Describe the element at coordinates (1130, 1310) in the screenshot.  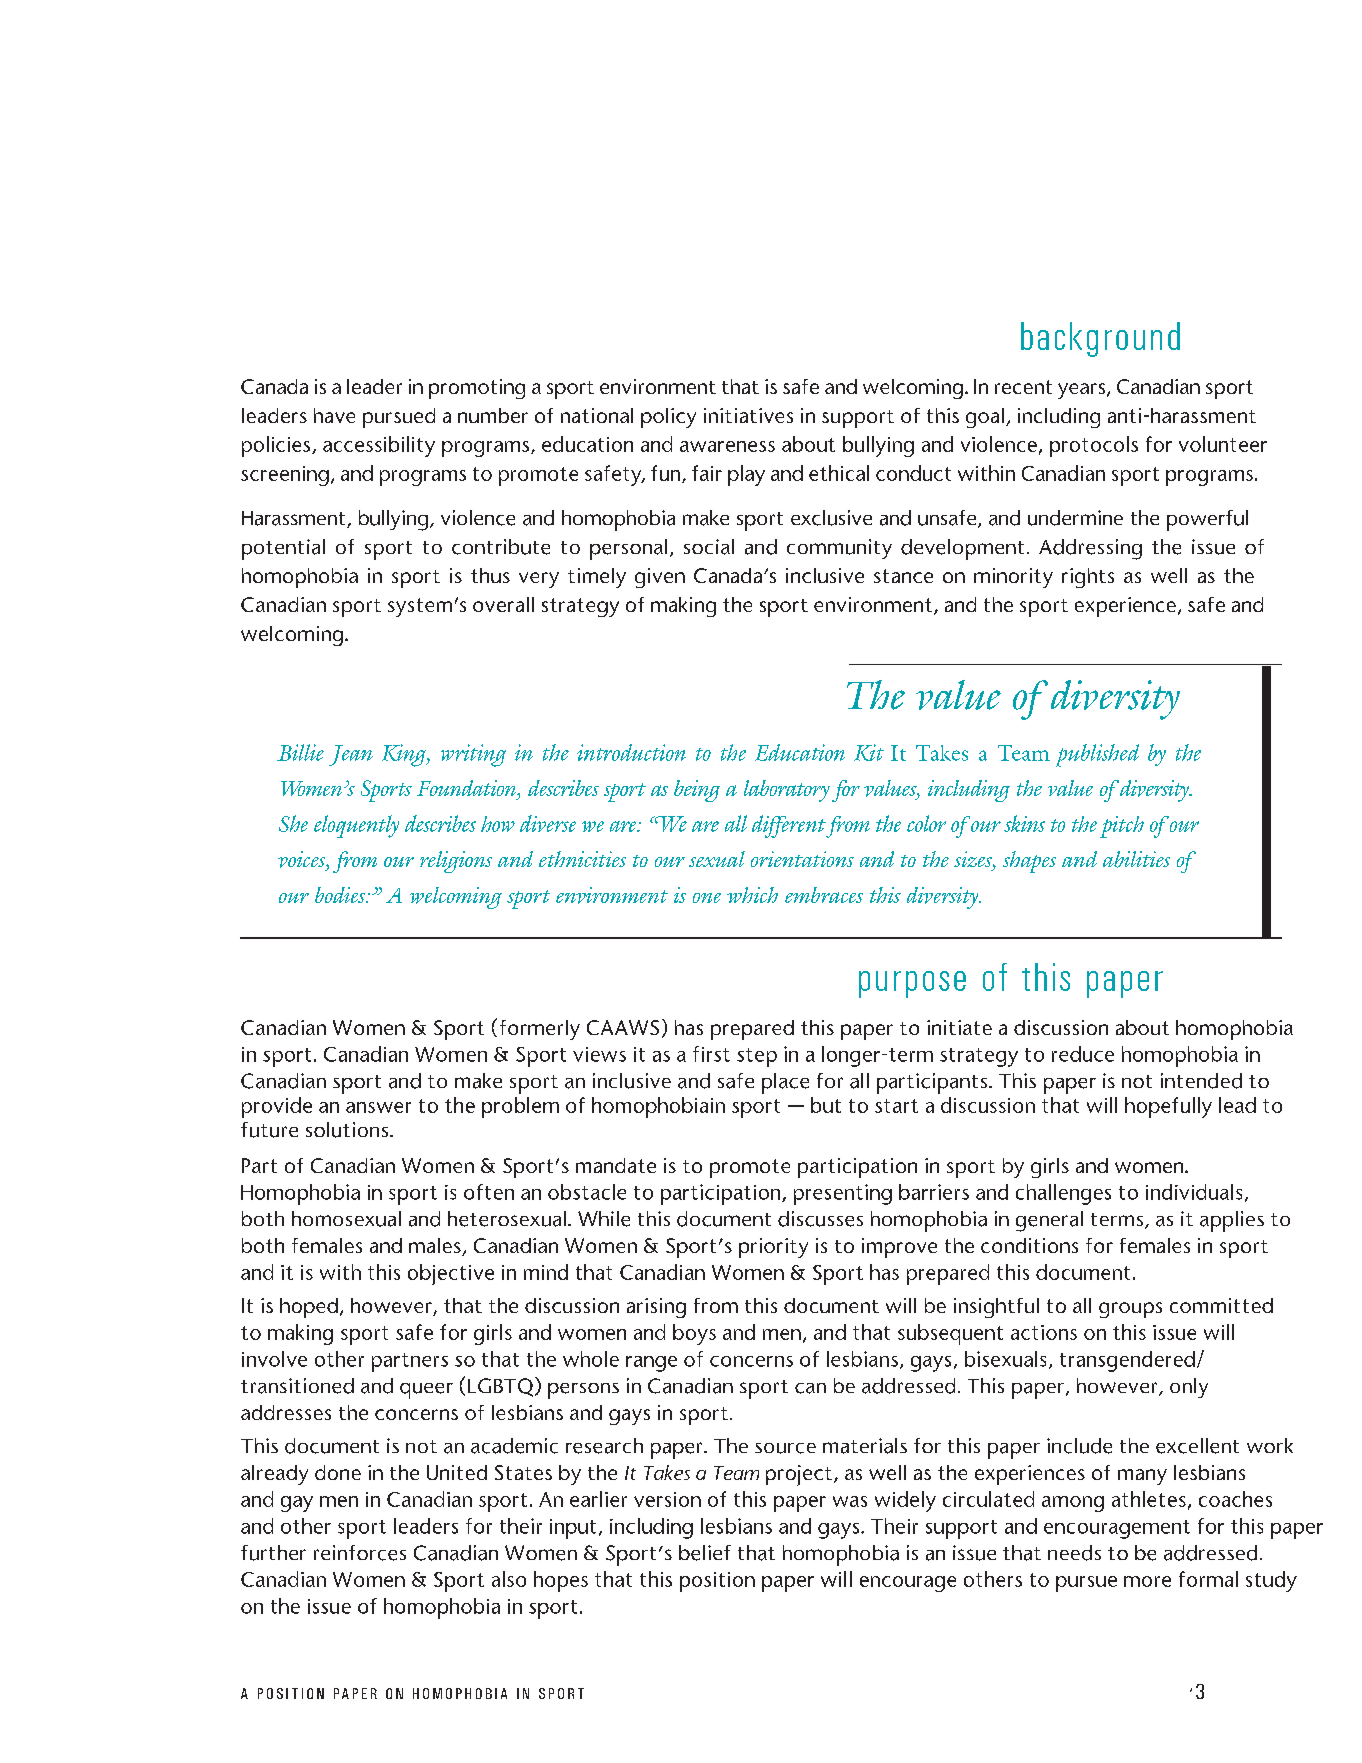
I see `groups` at that location.
